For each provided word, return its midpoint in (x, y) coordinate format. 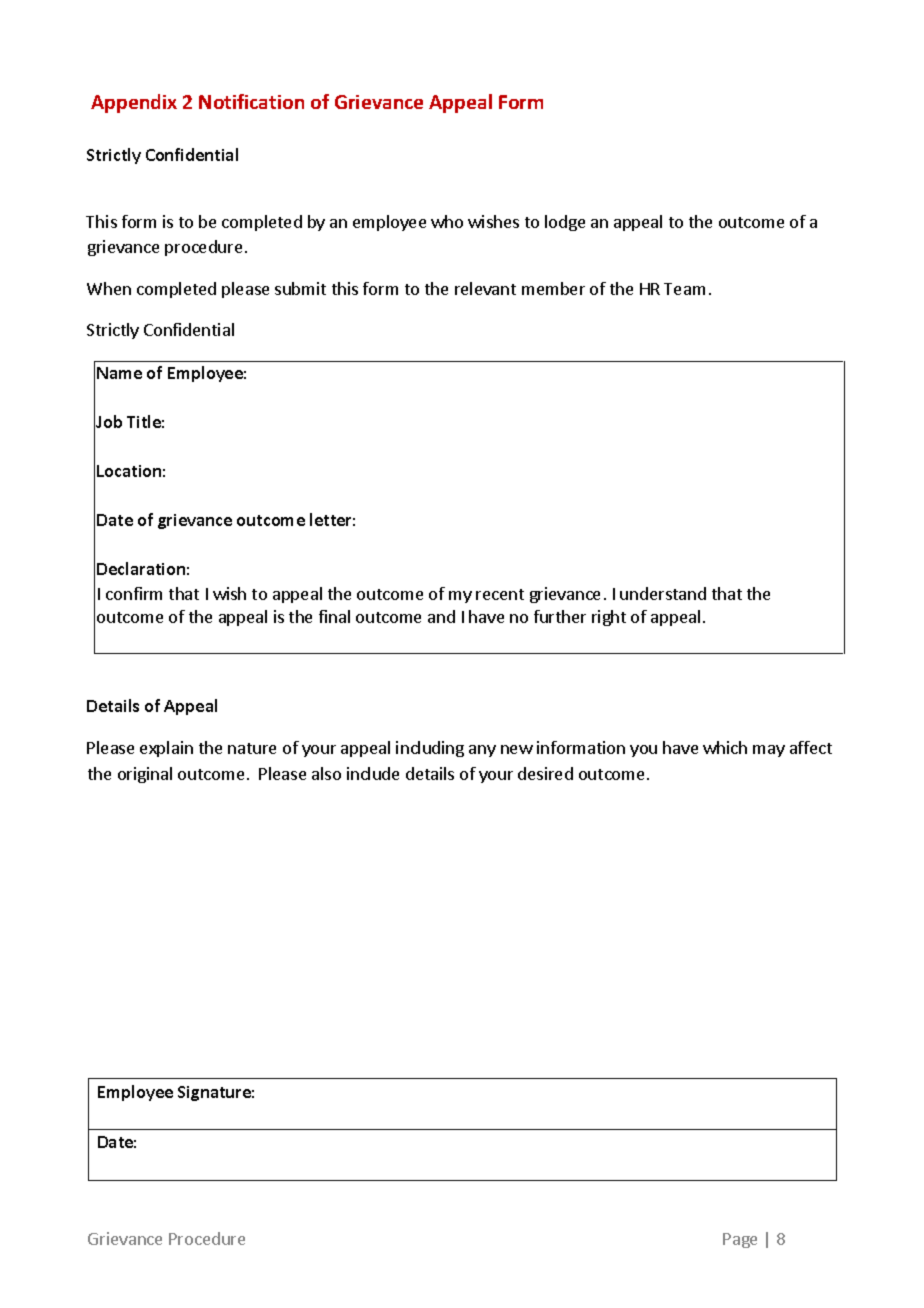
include (373, 773)
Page (740, 1240)
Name (119, 373)
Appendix (134, 103)
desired (545, 773)
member (553, 288)
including (430, 749)
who (447, 221)
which (725, 747)
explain (166, 749)
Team (684, 289)
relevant (485, 288)
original (145, 775)
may (769, 751)
